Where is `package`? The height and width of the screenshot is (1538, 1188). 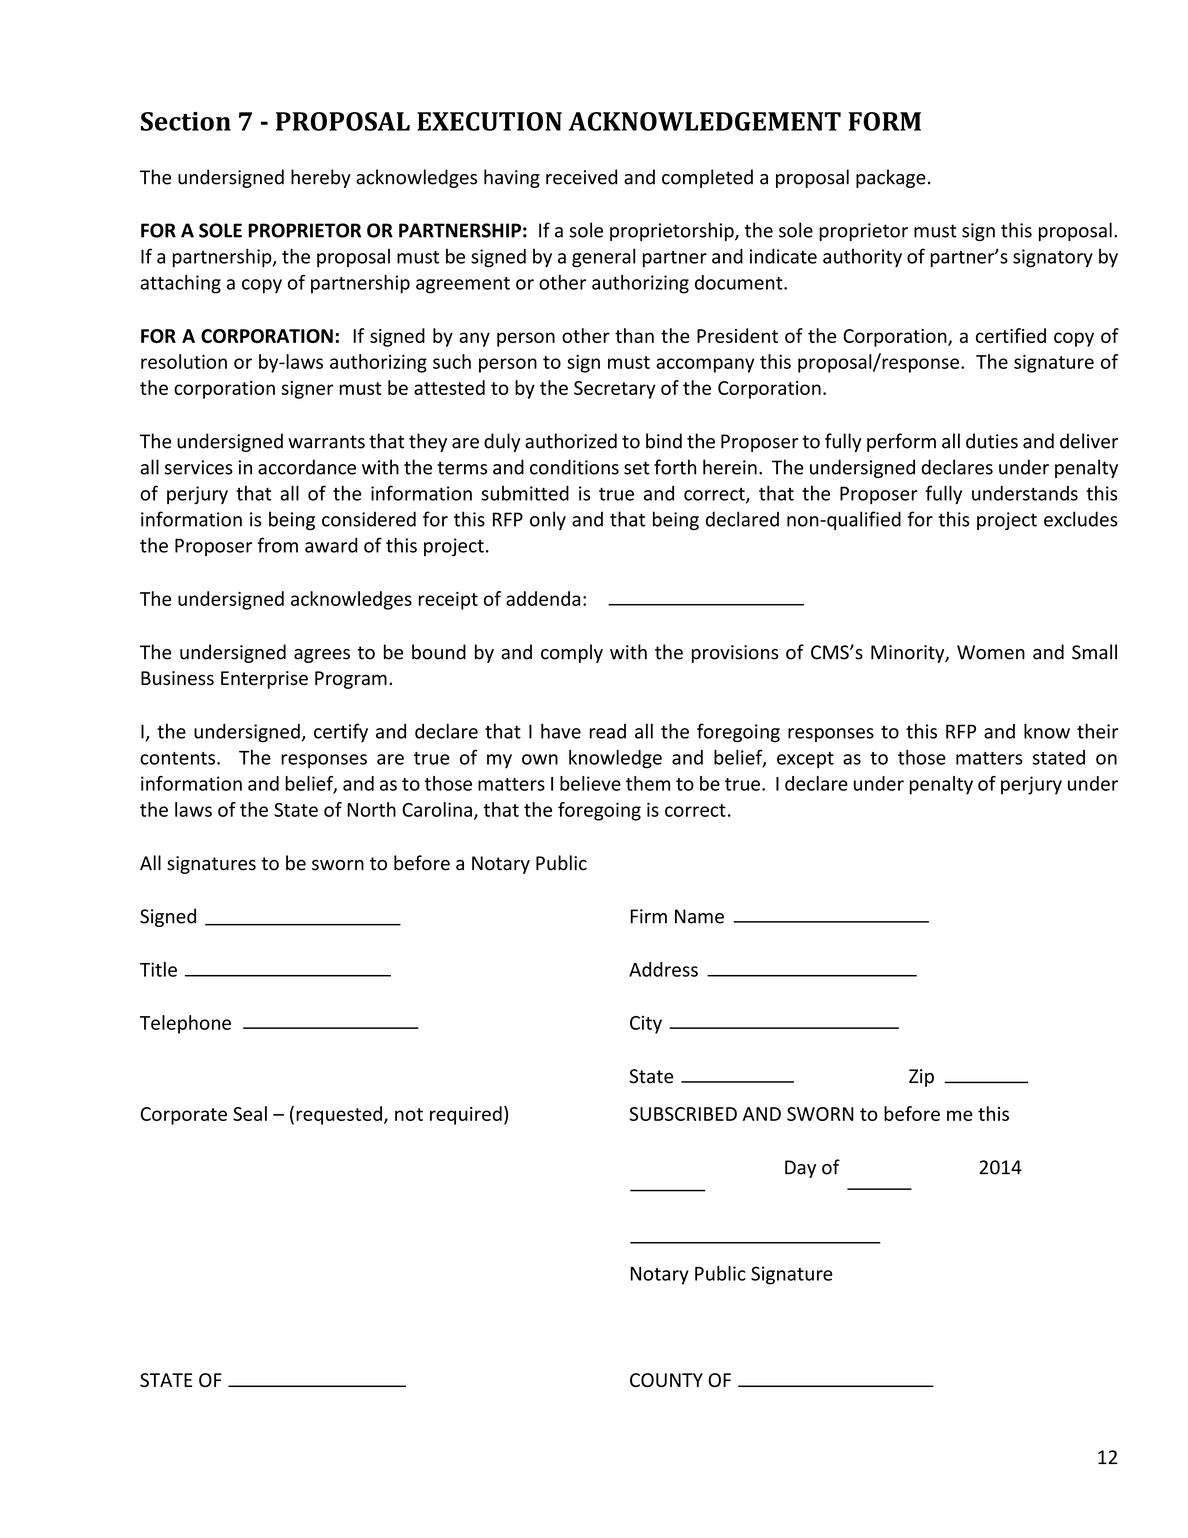 package is located at coordinates (891, 178).
